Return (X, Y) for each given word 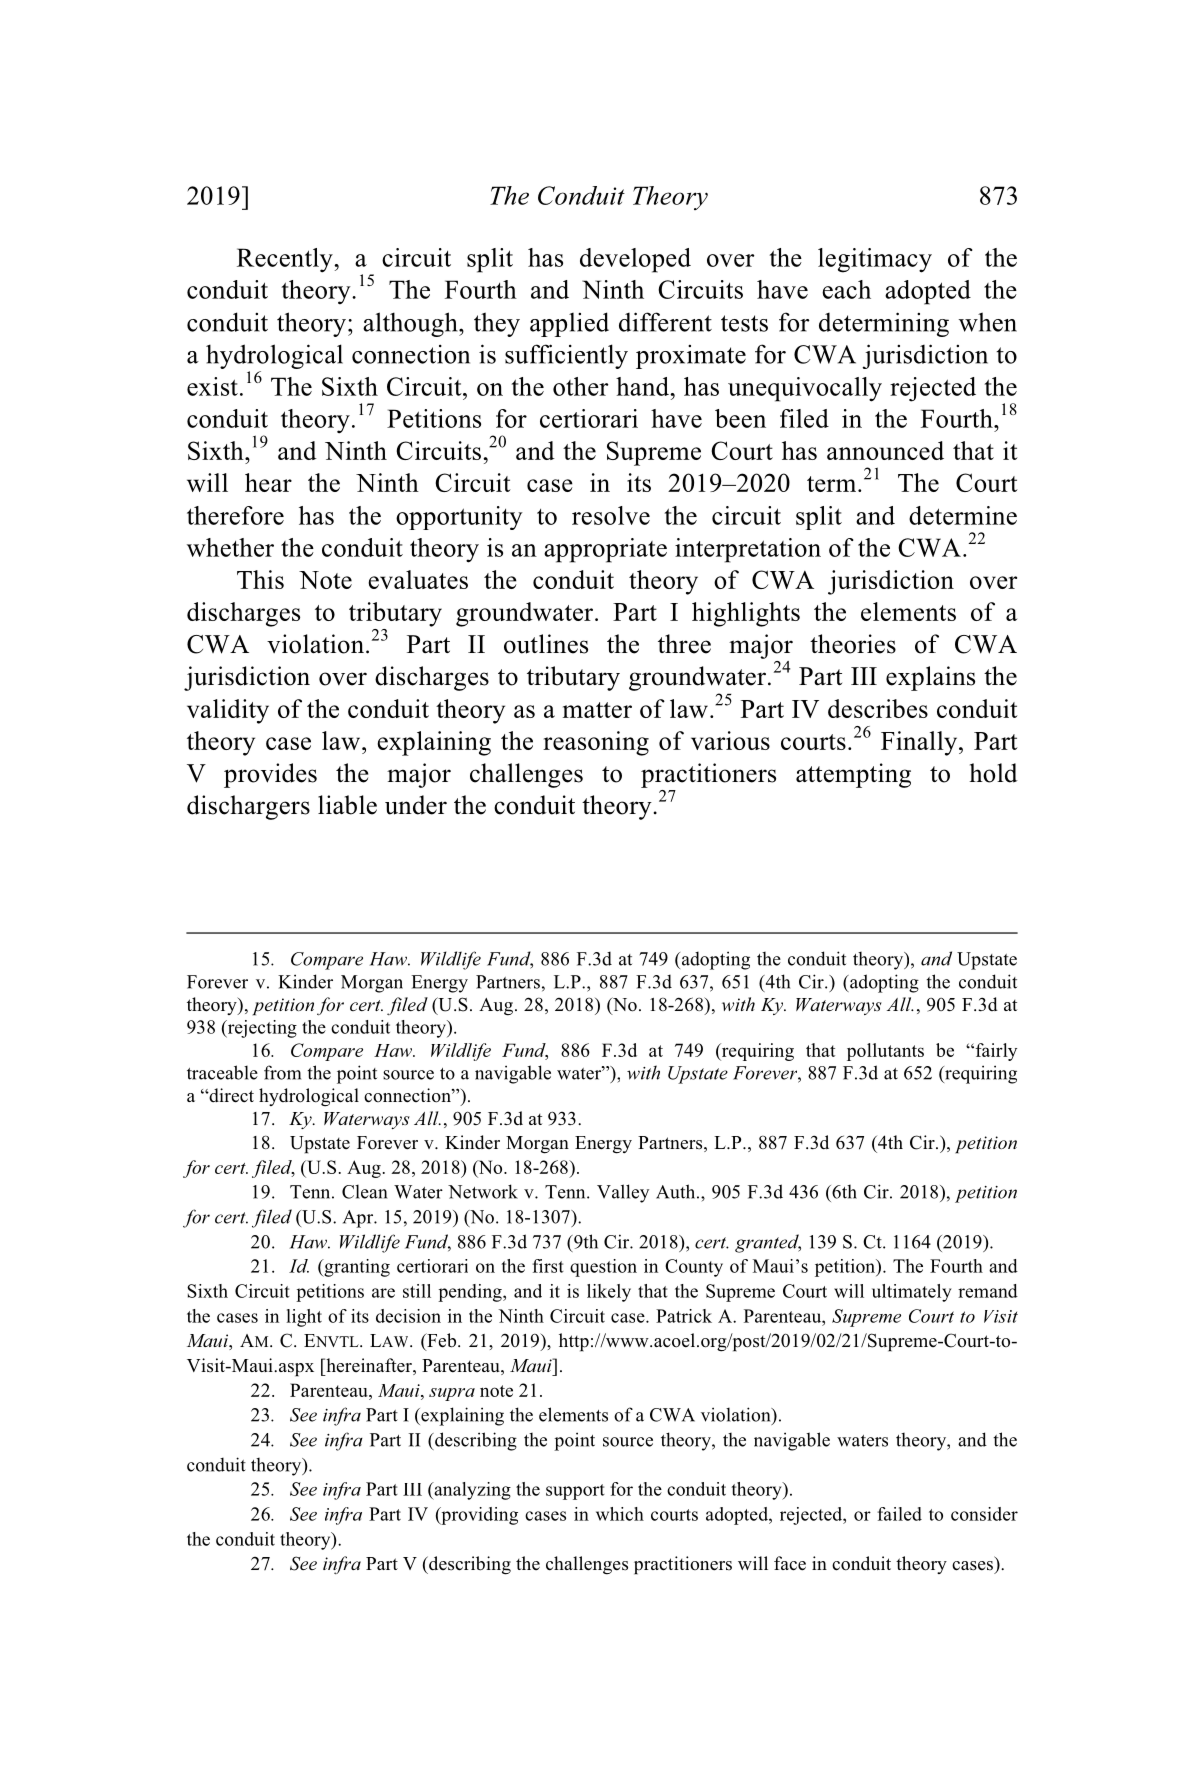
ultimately (911, 1293)
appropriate (605, 550)
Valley (623, 1193)
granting (356, 1268)
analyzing (471, 1491)
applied (569, 324)
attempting (853, 775)
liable (347, 805)
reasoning (596, 743)
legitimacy (875, 260)
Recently (286, 260)
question (603, 1268)
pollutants (885, 1052)
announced (885, 450)
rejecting (261, 1029)
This (260, 579)
